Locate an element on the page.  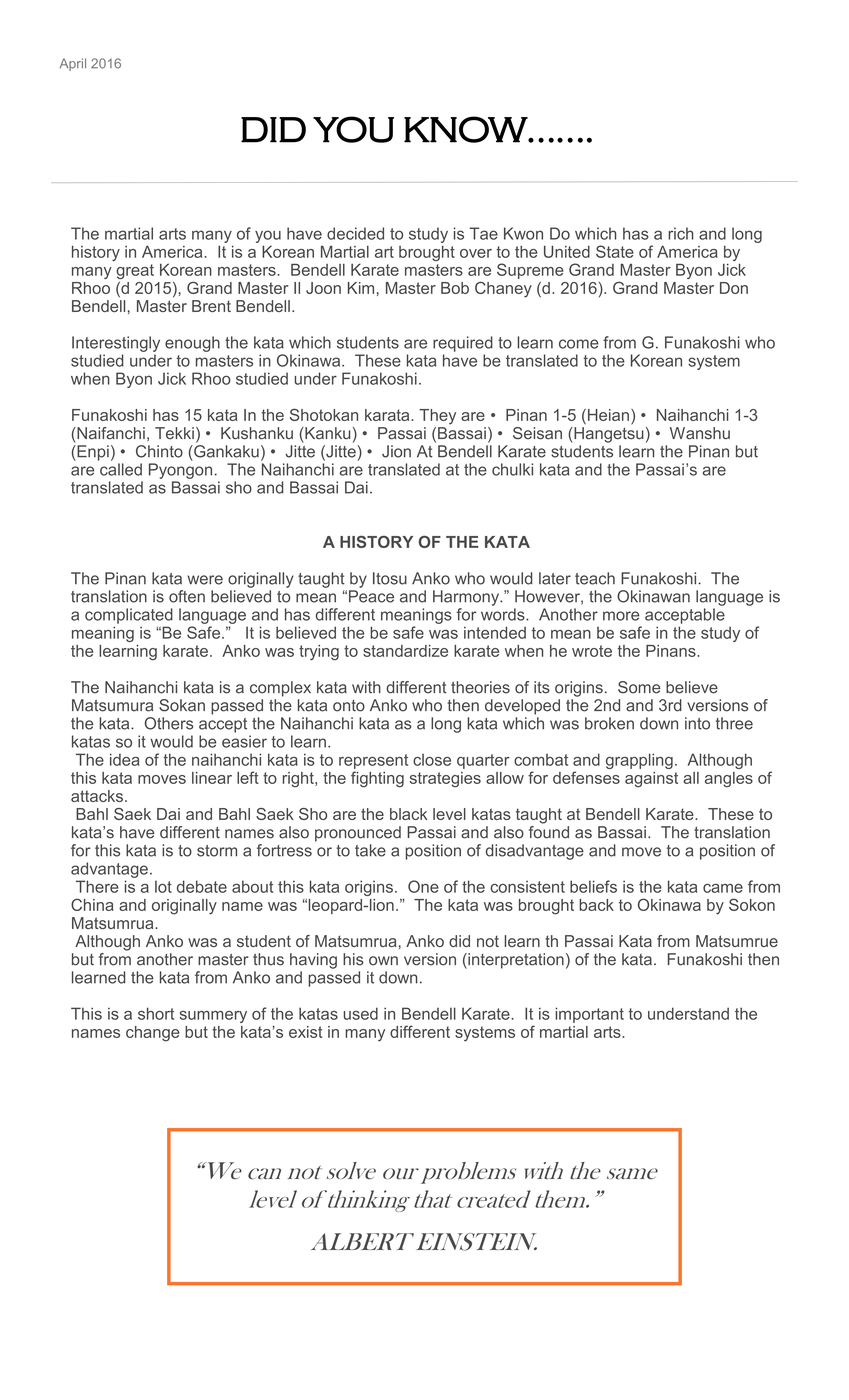
teach is located at coordinates (595, 578).
